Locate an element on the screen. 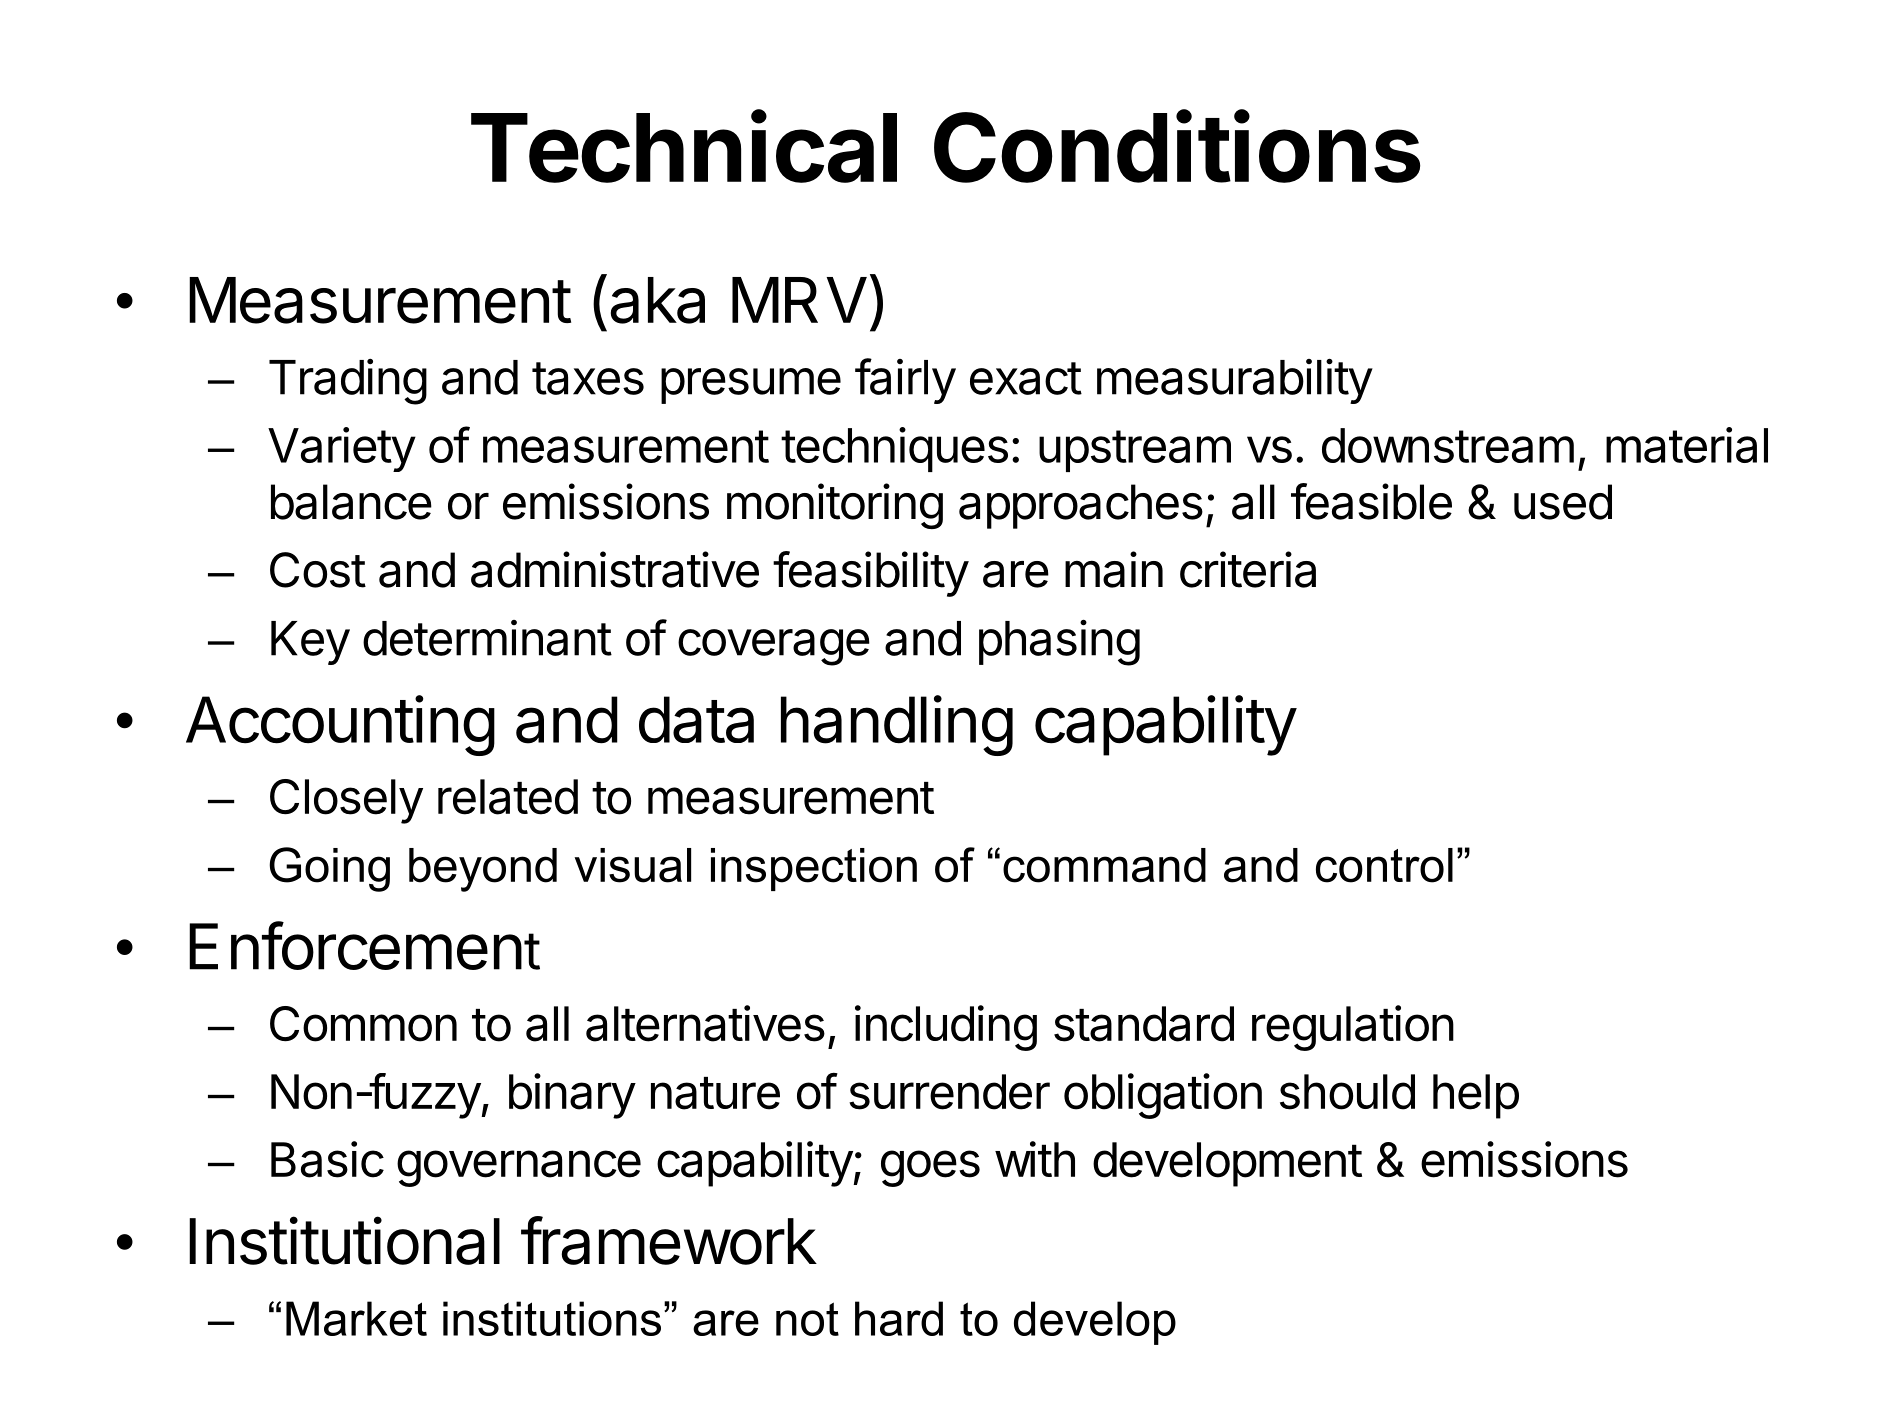  beyond is located at coordinates (483, 870).
